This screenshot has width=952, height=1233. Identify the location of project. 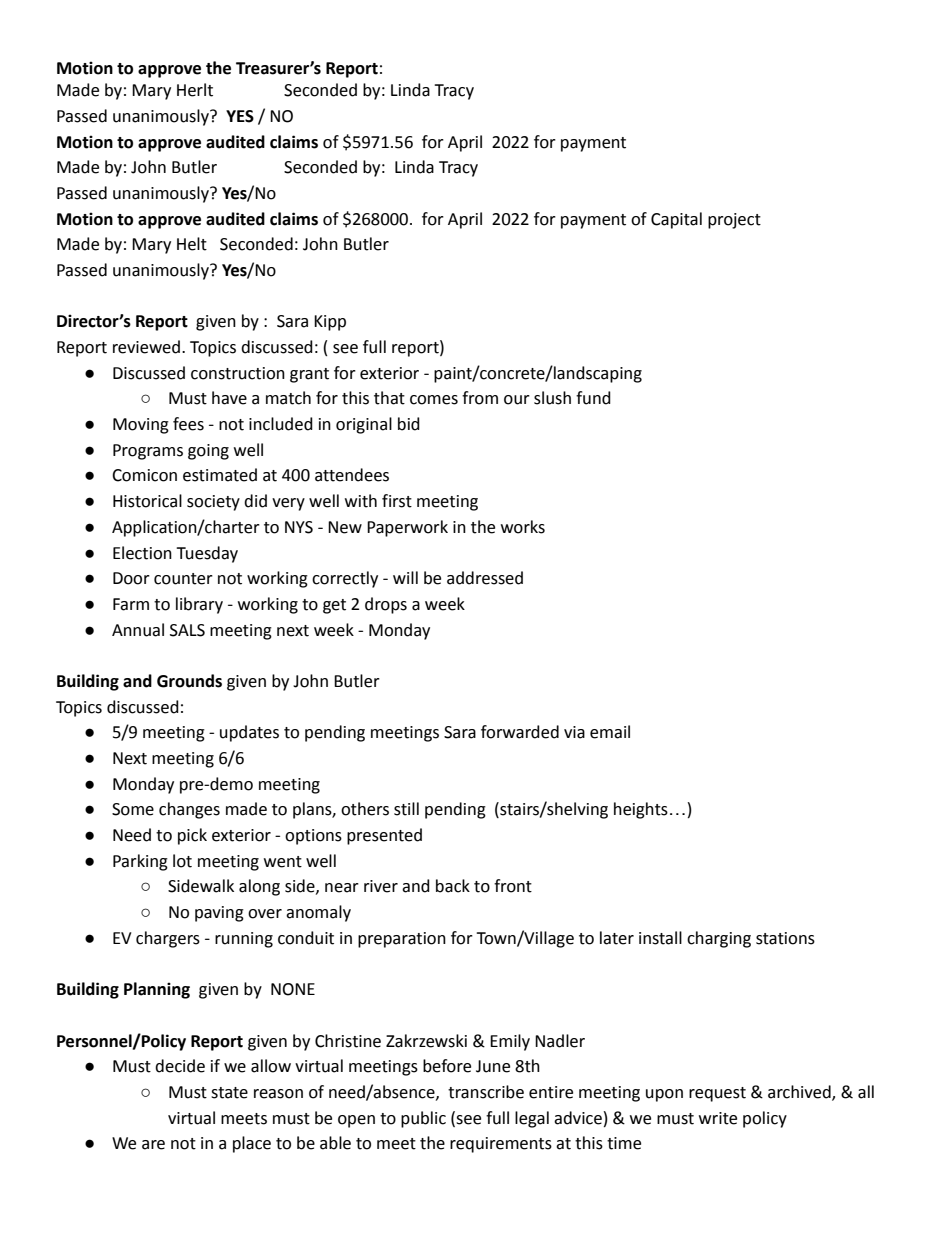
(734, 221).
